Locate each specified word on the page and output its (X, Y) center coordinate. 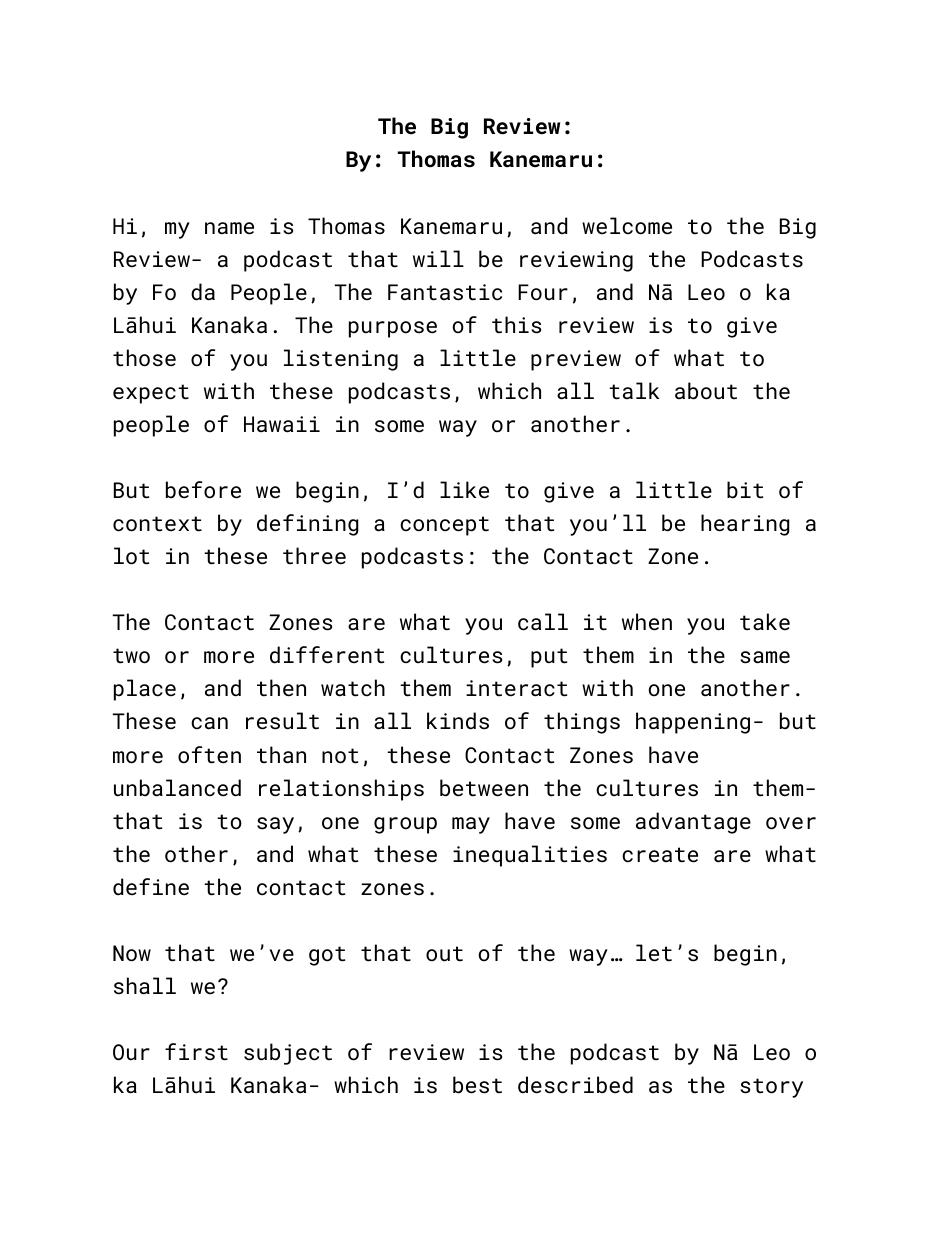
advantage (693, 823)
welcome (627, 226)
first (196, 1052)
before (203, 490)
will (438, 258)
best (477, 1085)
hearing (745, 525)
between (484, 788)
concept (444, 526)
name (229, 228)
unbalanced (177, 788)
